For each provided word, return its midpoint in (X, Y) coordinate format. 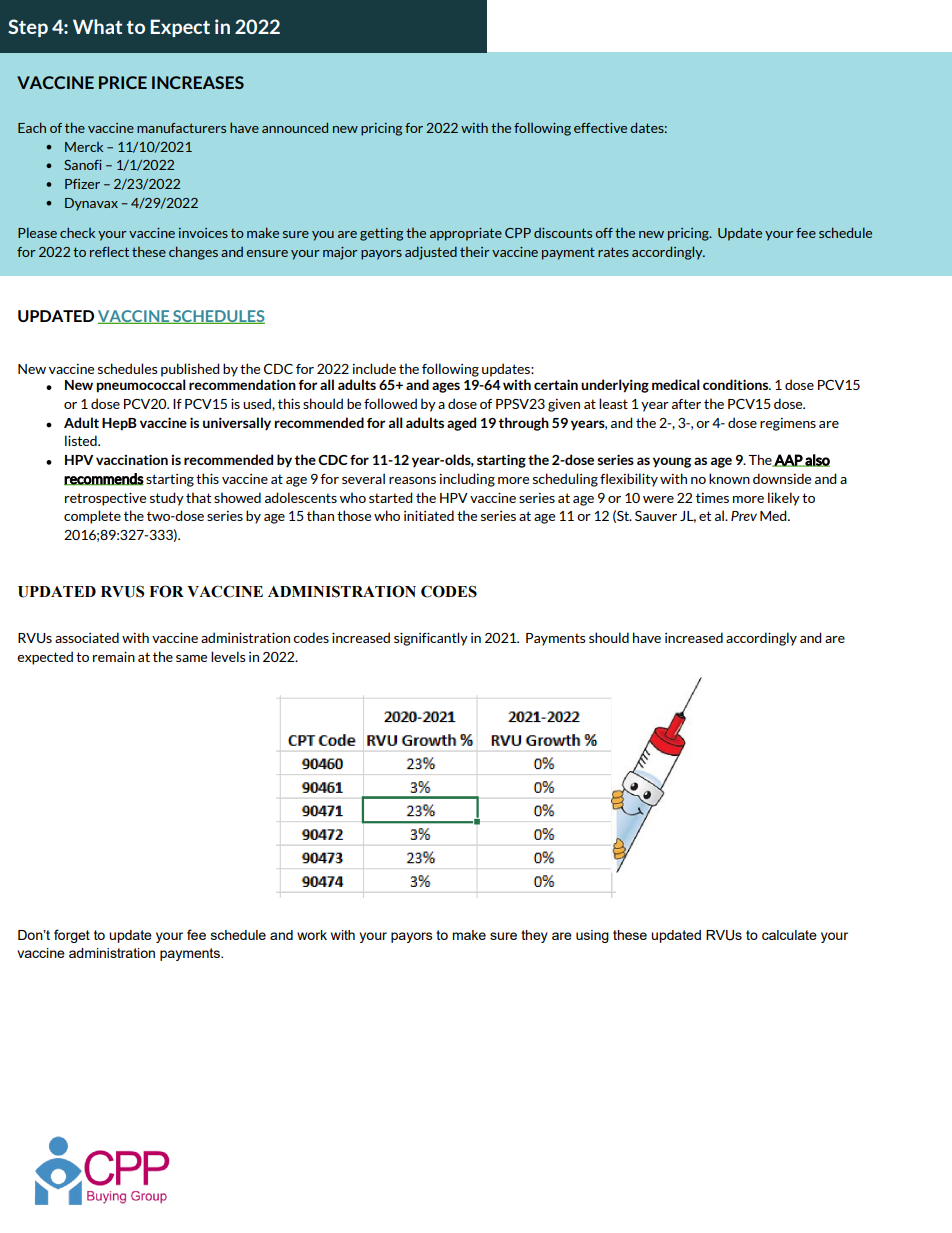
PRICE (123, 82)
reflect (109, 251)
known (729, 478)
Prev (744, 516)
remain (114, 656)
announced (295, 127)
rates (613, 252)
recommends (104, 479)
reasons (412, 480)
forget (72, 936)
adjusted (431, 253)
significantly (431, 639)
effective (600, 128)
